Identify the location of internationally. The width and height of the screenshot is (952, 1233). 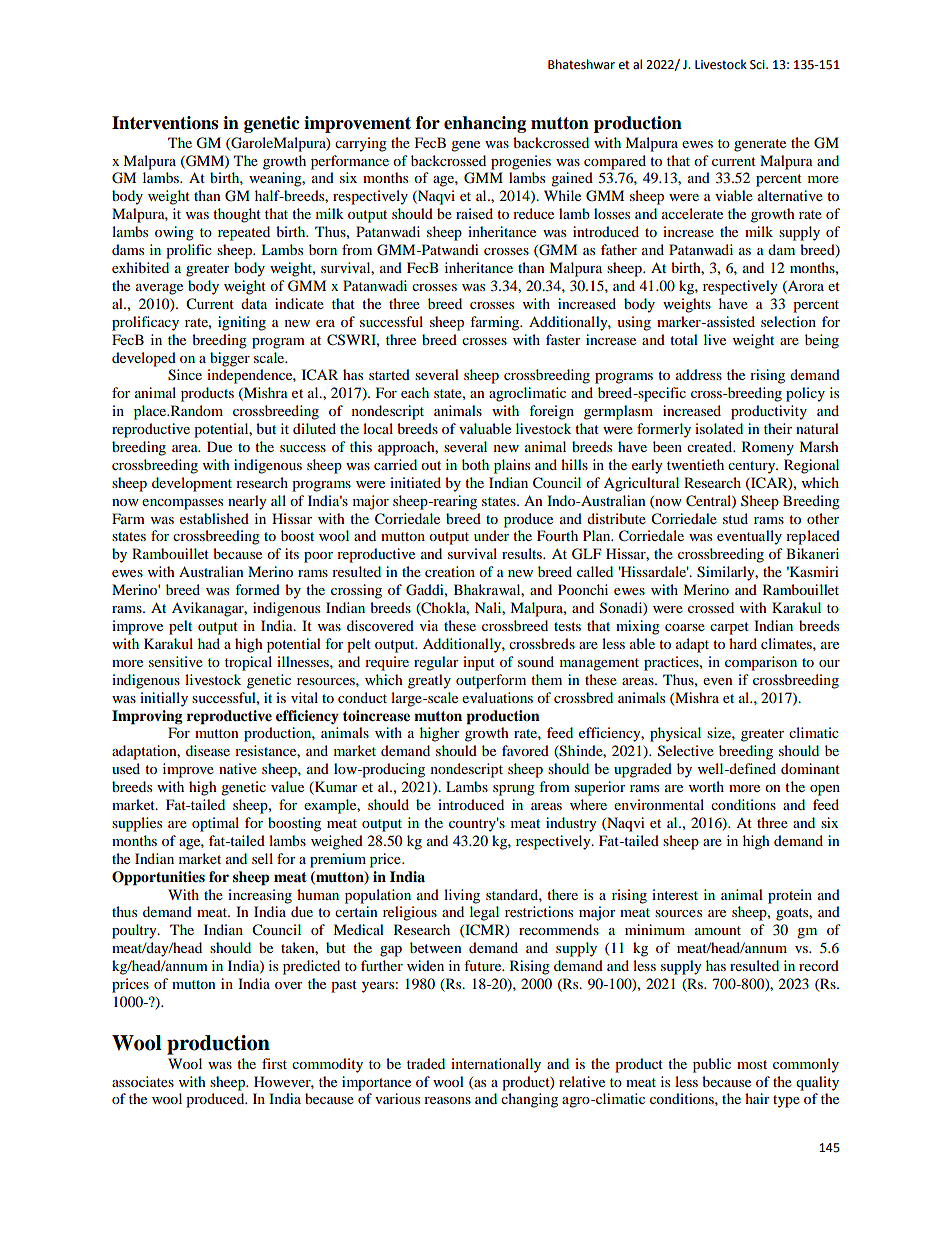
(496, 1065).
